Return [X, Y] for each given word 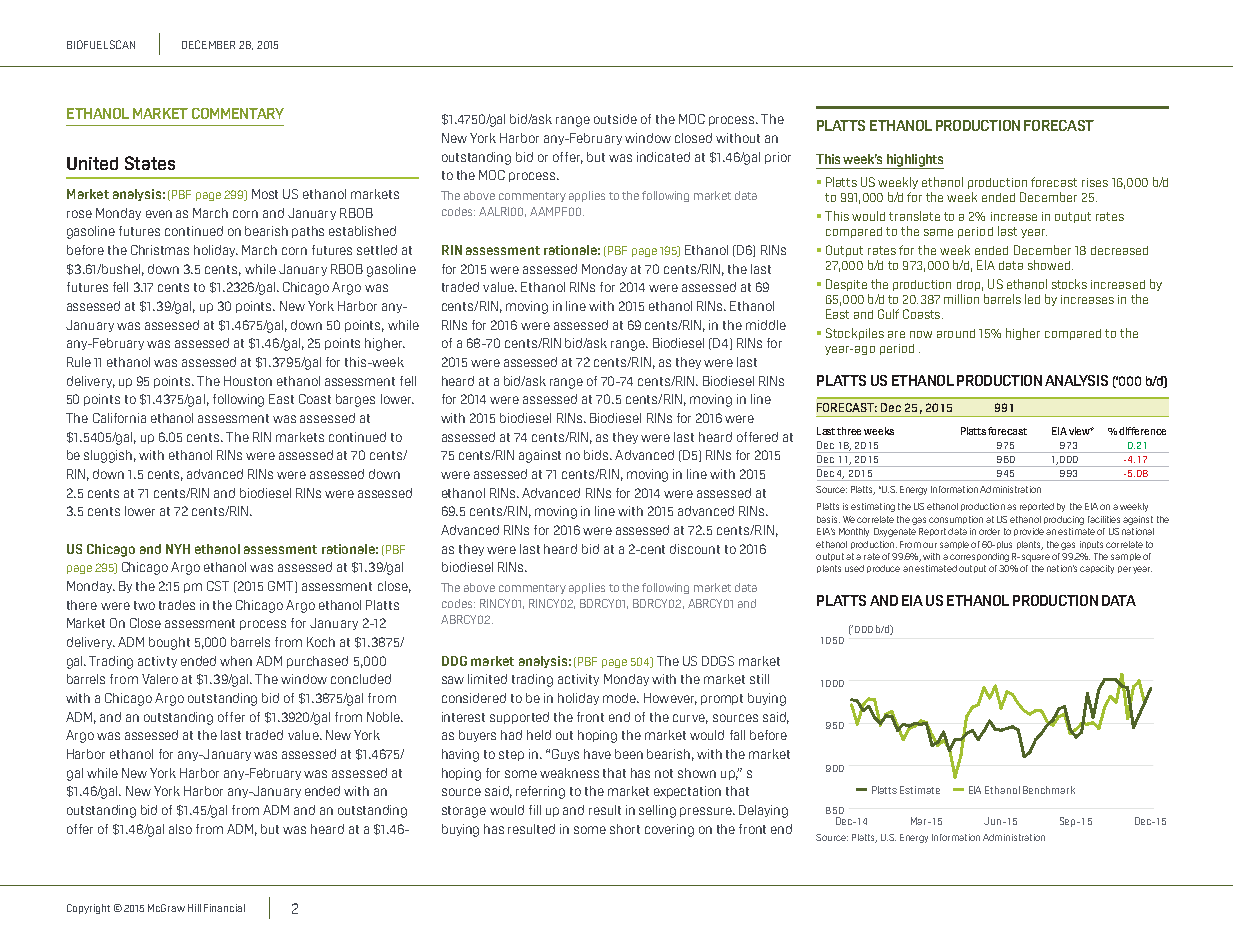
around [956, 333]
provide [1029, 532]
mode [620, 698]
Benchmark [1049, 790]
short [625, 829]
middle [766, 325]
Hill [194, 908]
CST [218, 586]
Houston [248, 381]
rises [1095, 182]
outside [615, 119]
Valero [160, 679]
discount [695, 549]
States [150, 163]
